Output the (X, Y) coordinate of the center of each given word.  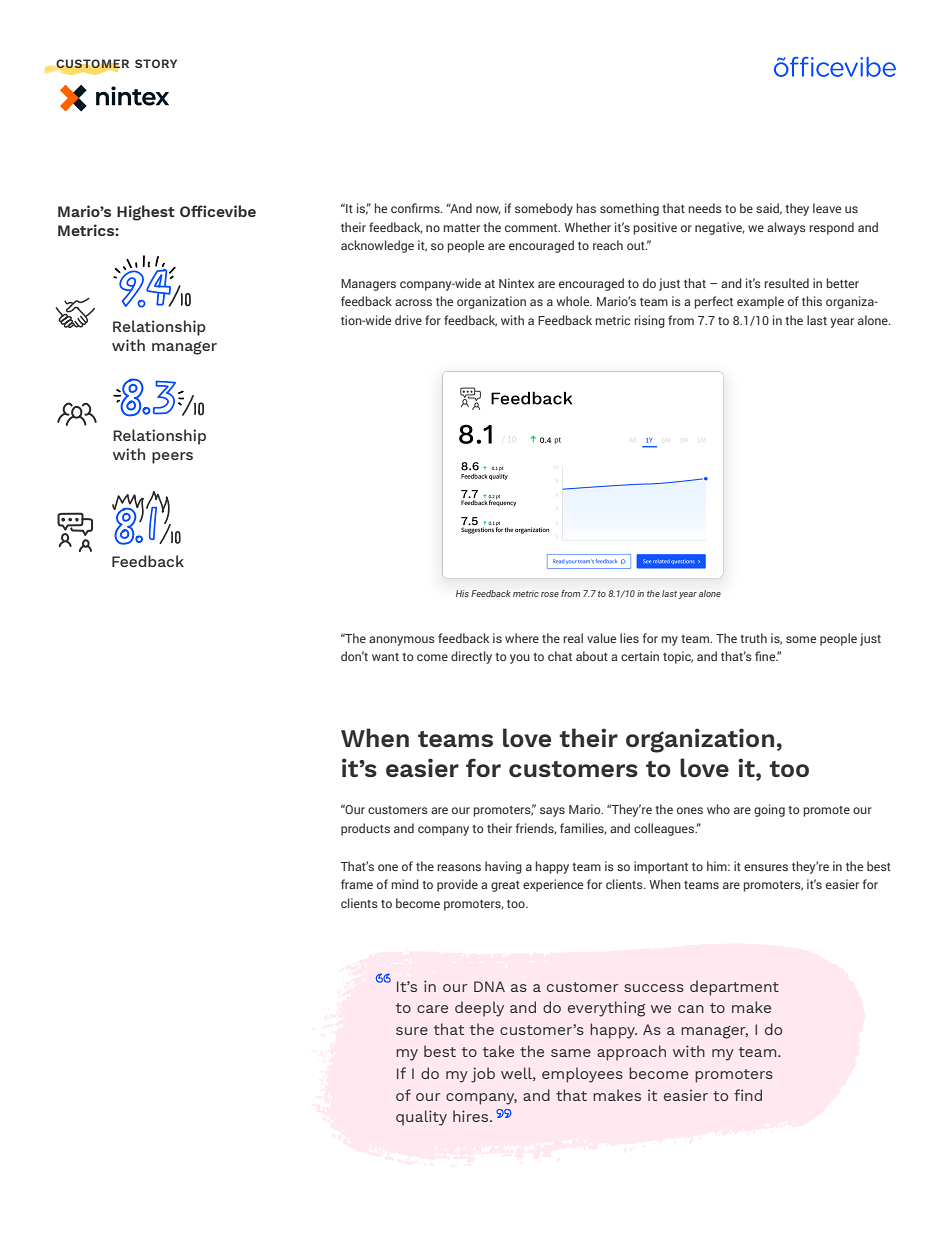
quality (421, 1118)
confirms (416, 208)
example (760, 302)
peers (172, 458)
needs (705, 208)
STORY (156, 63)
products (365, 829)
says (552, 812)
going (769, 810)
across (413, 302)
